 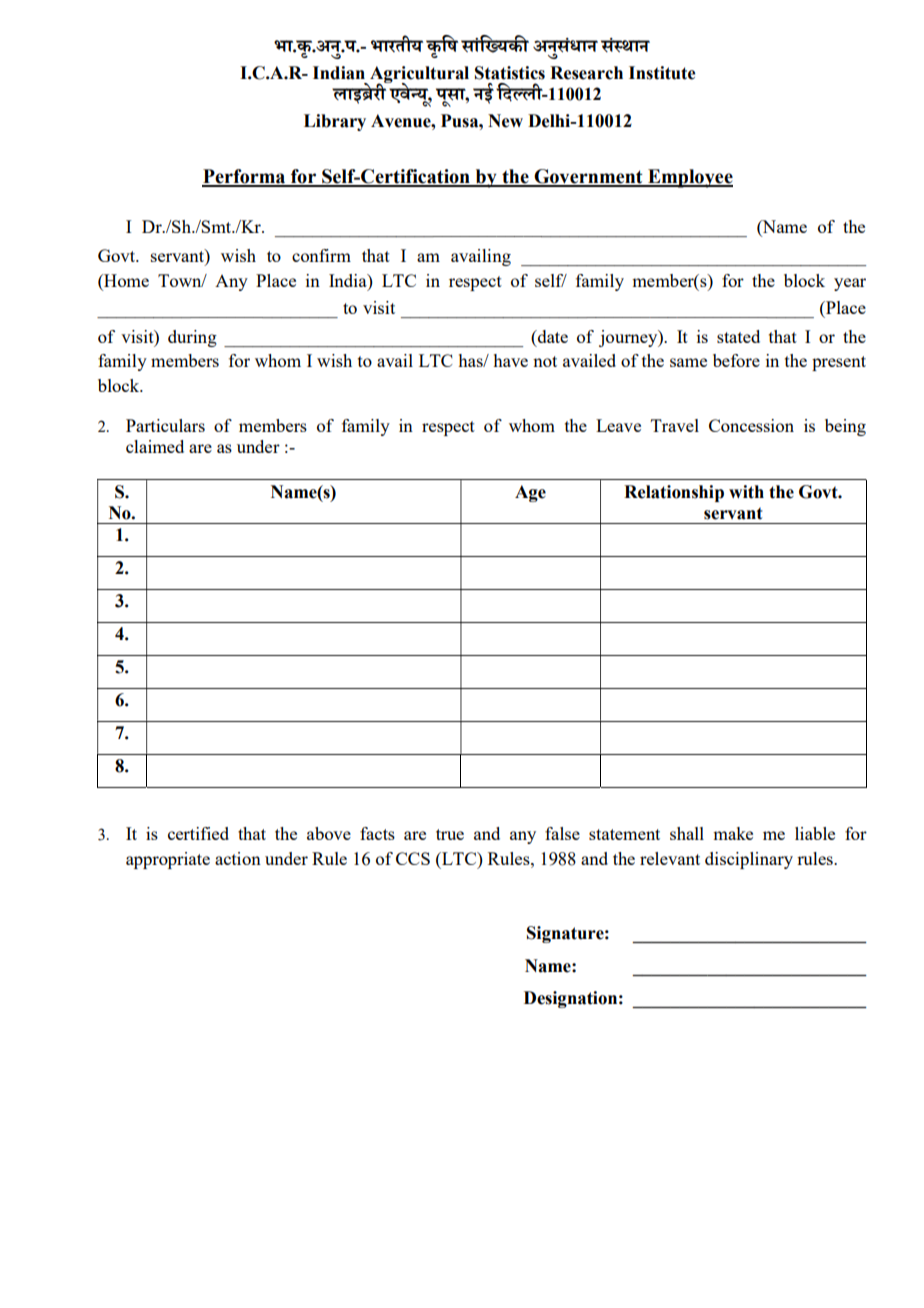 What do you see at coordinates (552, 336) in the page?
I see `date` at bounding box center [552, 336].
